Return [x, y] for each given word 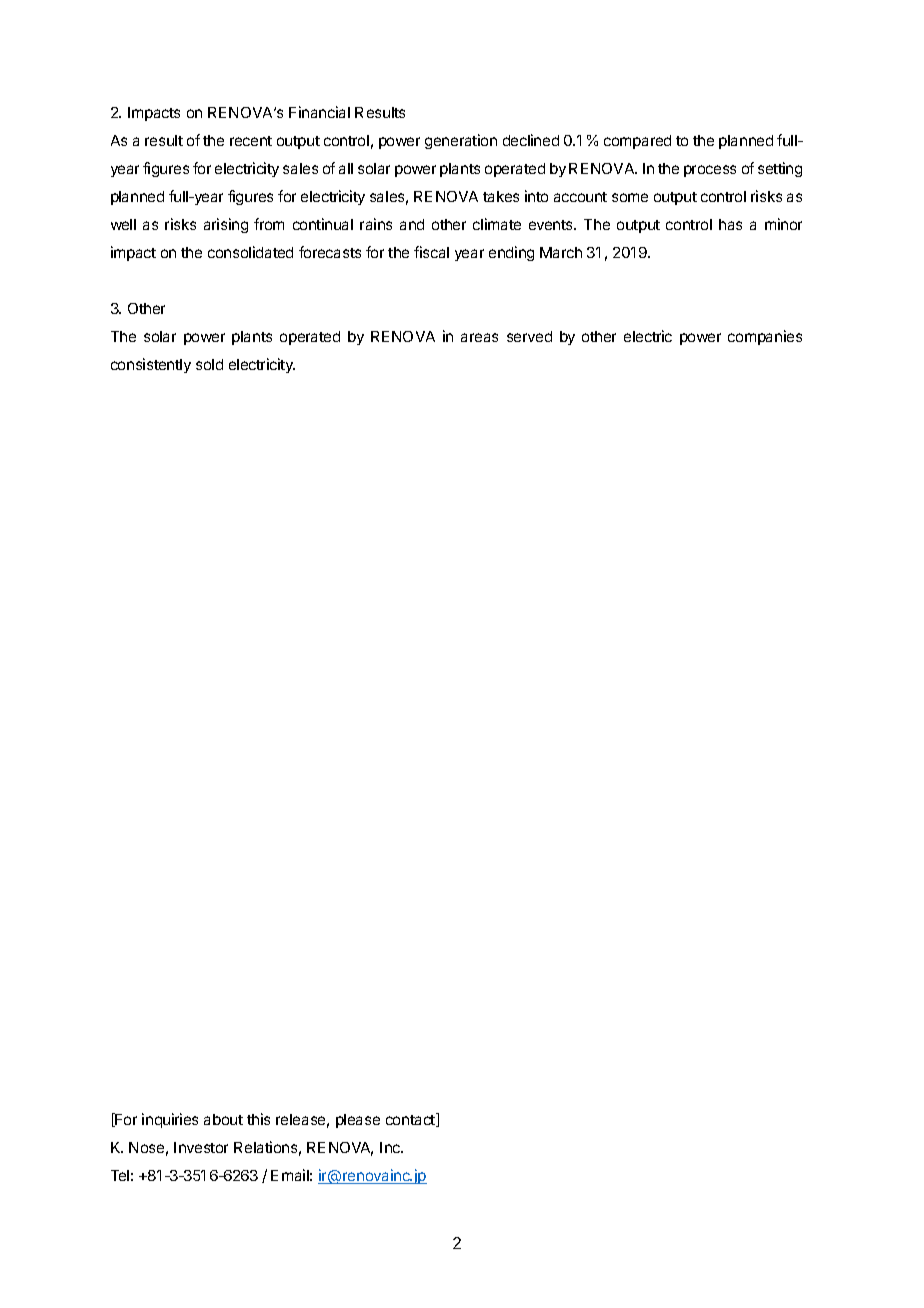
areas [479, 337]
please [358, 1121]
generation [461, 141]
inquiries [170, 1120]
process [710, 171]
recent [251, 141]
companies [765, 337]
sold [209, 364]
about [223, 1119]
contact [411, 1120]
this [258, 1119]
